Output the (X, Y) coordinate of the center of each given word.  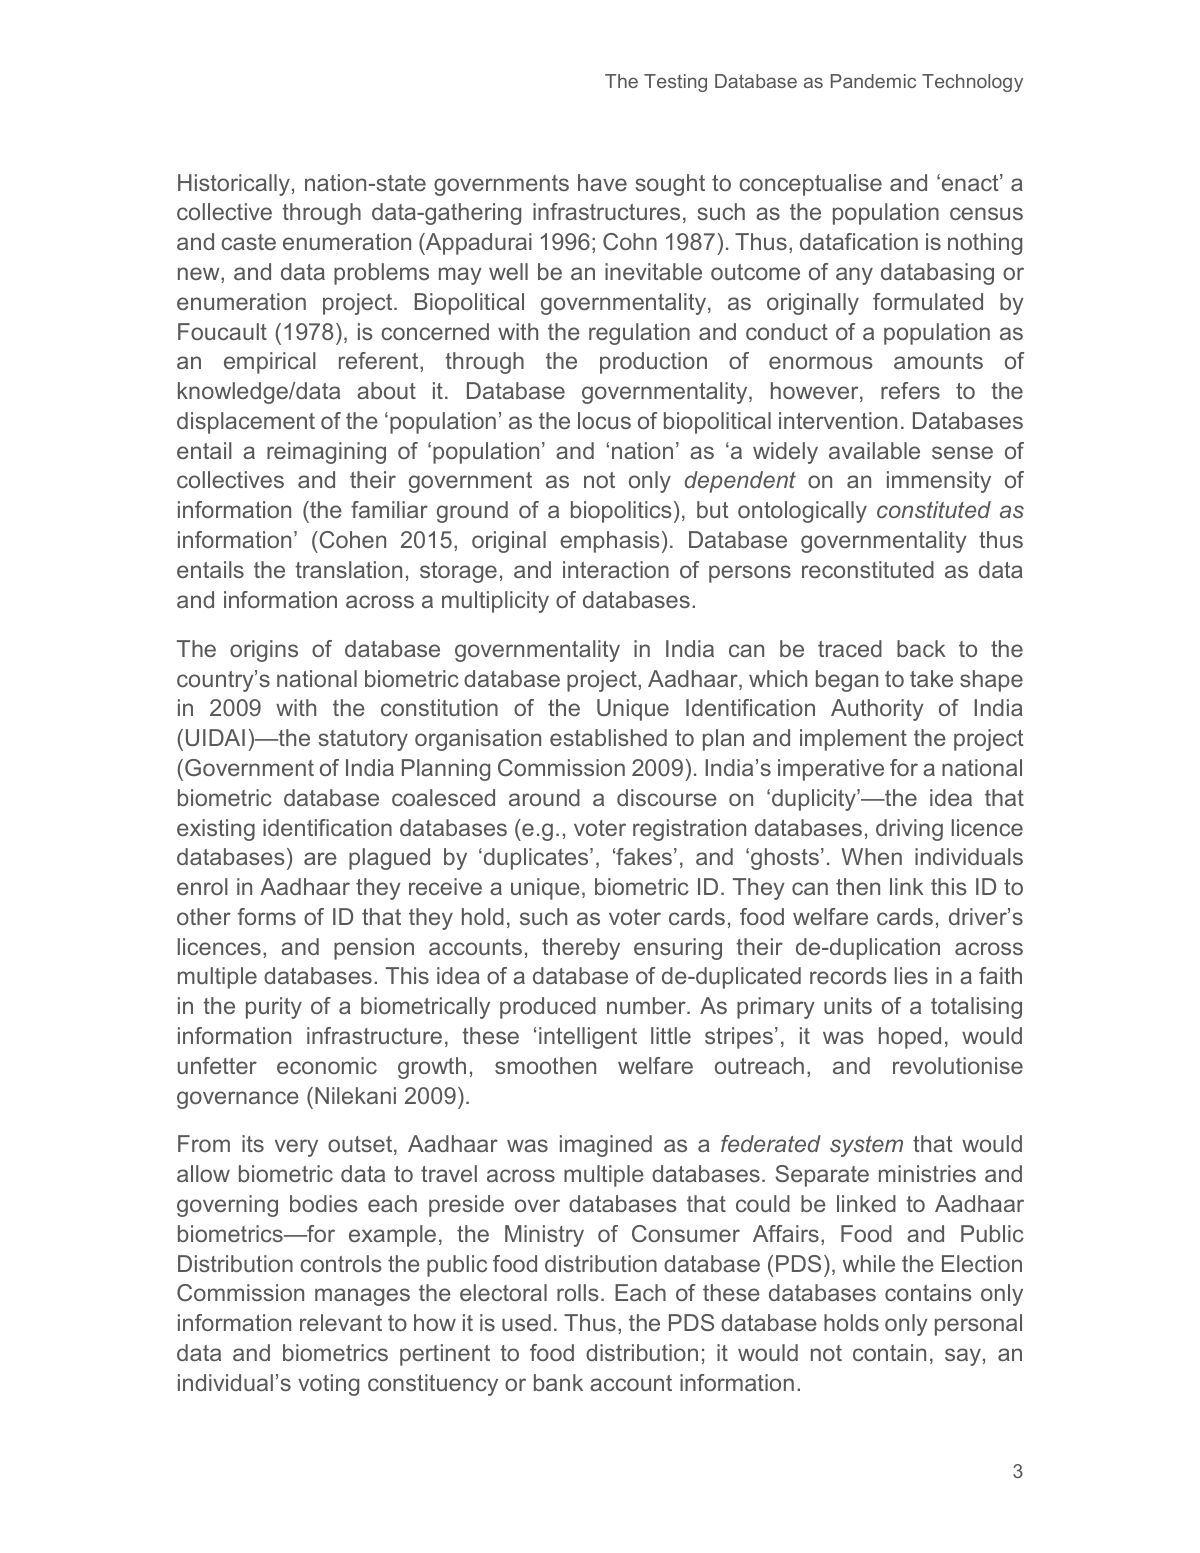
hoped (910, 1038)
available (874, 450)
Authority (877, 710)
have (602, 182)
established (608, 737)
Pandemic (873, 81)
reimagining (326, 453)
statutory (363, 740)
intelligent (588, 1038)
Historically (234, 185)
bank (558, 1382)
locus (604, 420)
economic (327, 1065)
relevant (341, 1322)
